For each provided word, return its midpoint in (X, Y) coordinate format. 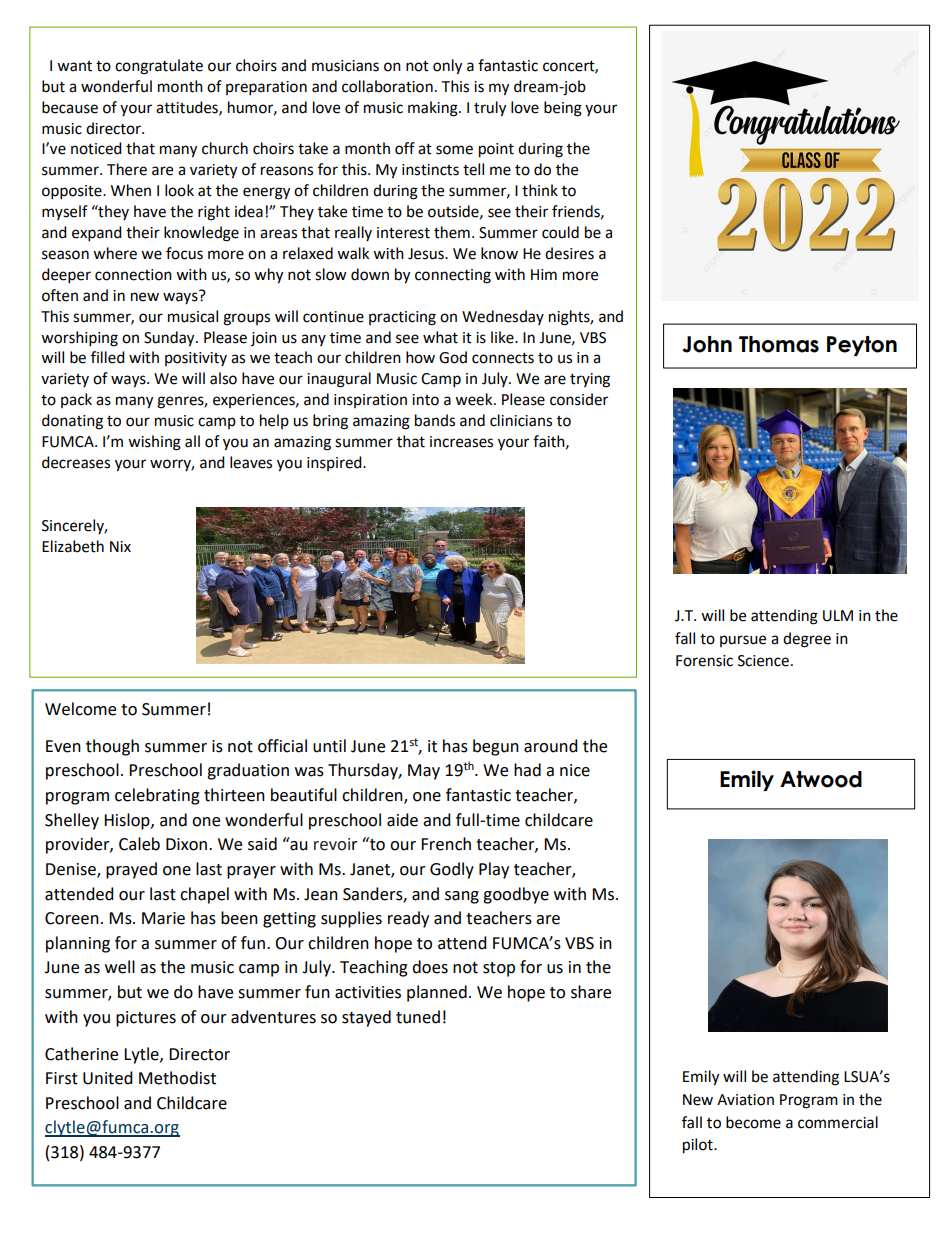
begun (496, 747)
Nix (120, 546)
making (434, 109)
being (563, 109)
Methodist (177, 1078)
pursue (743, 641)
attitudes (188, 108)
